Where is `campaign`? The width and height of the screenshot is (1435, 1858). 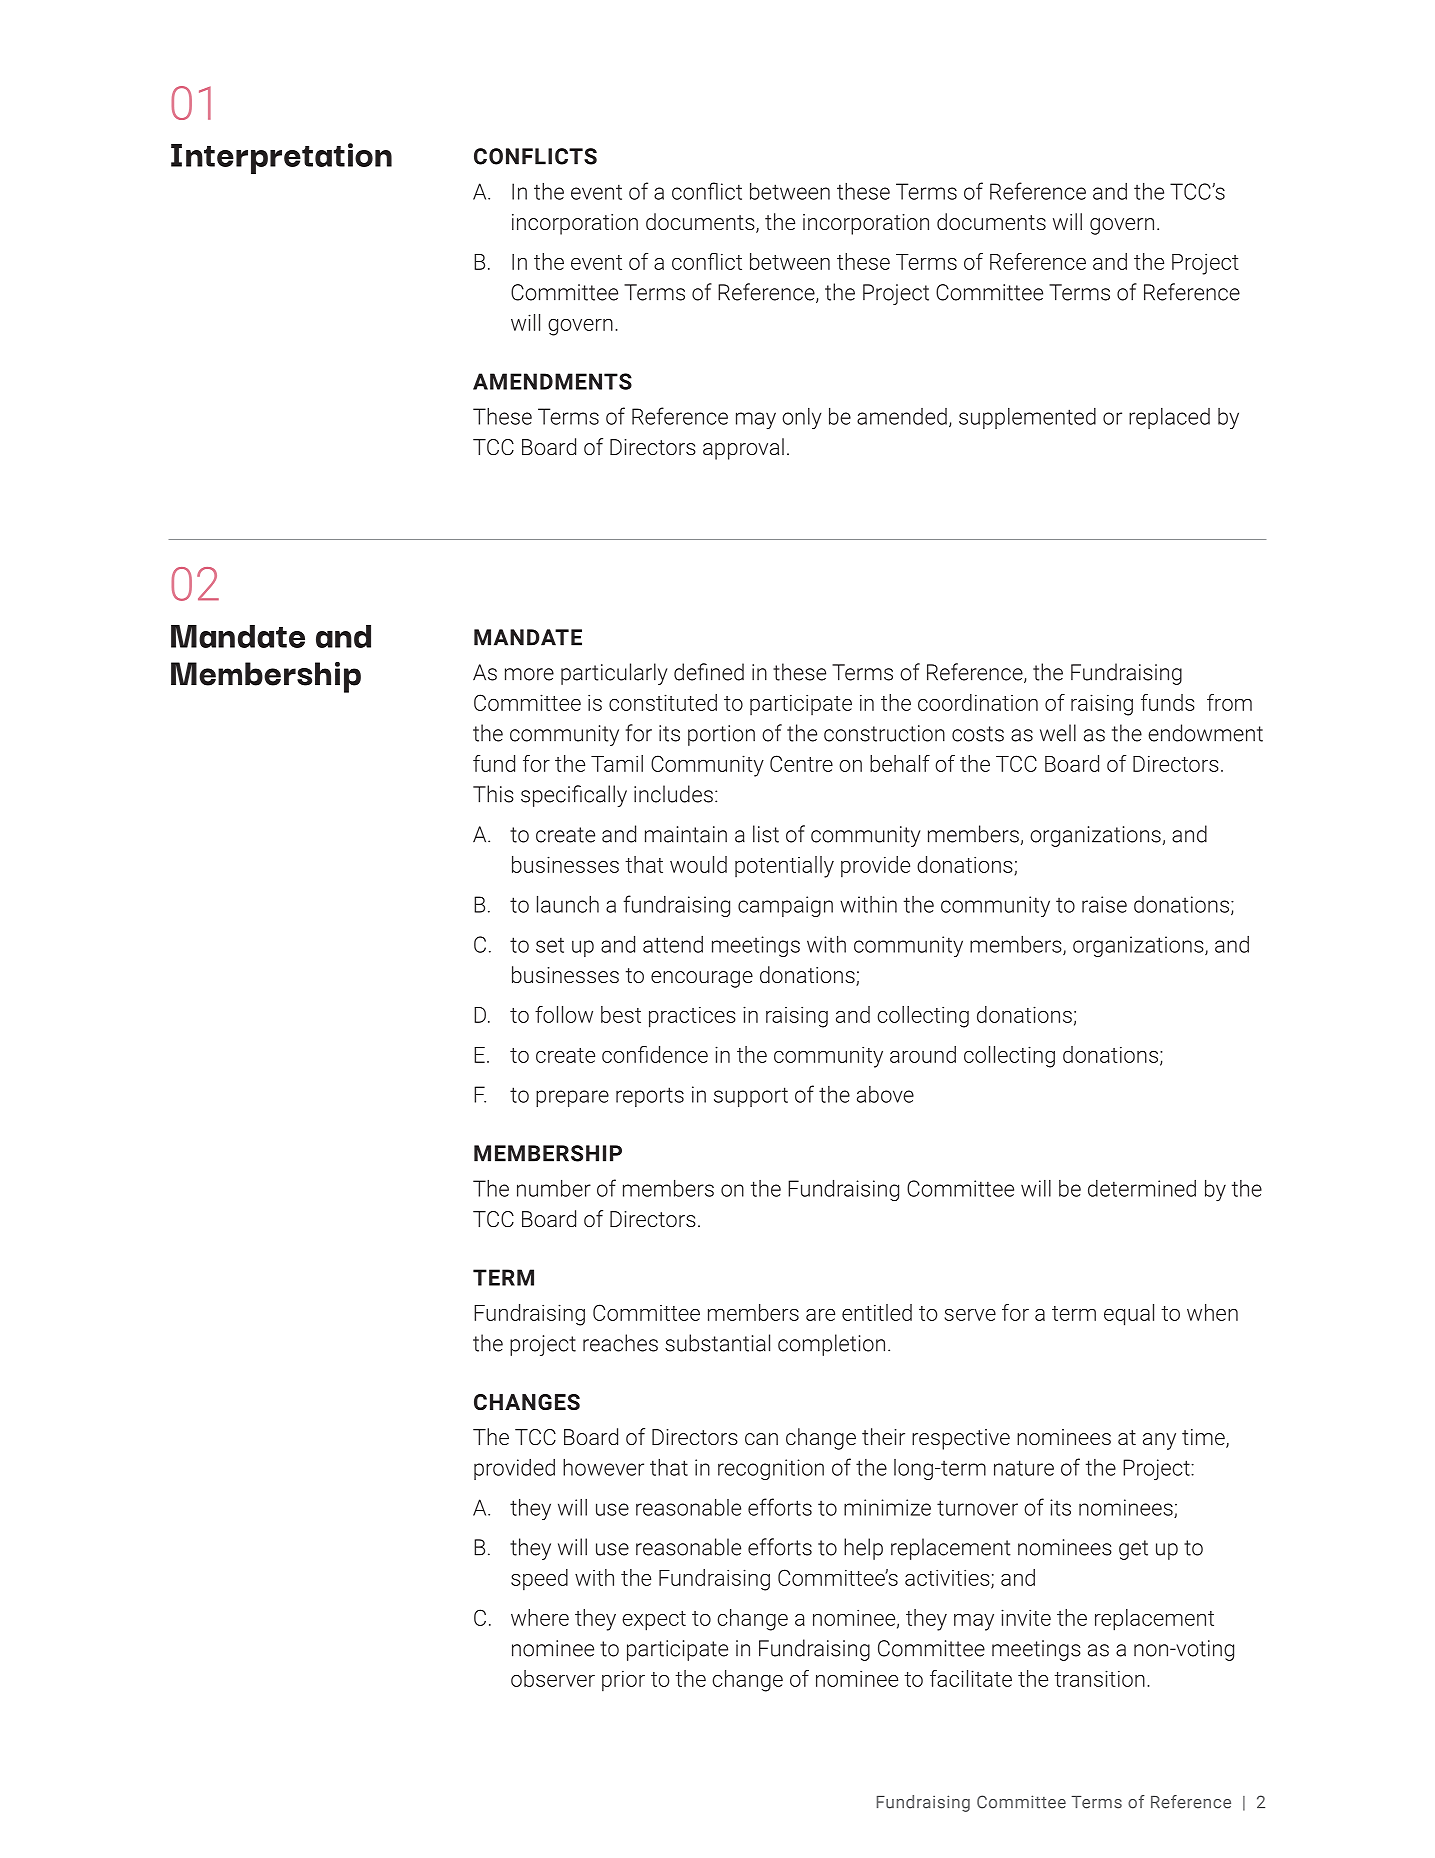
campaign is located at coordinates (785, 906).
